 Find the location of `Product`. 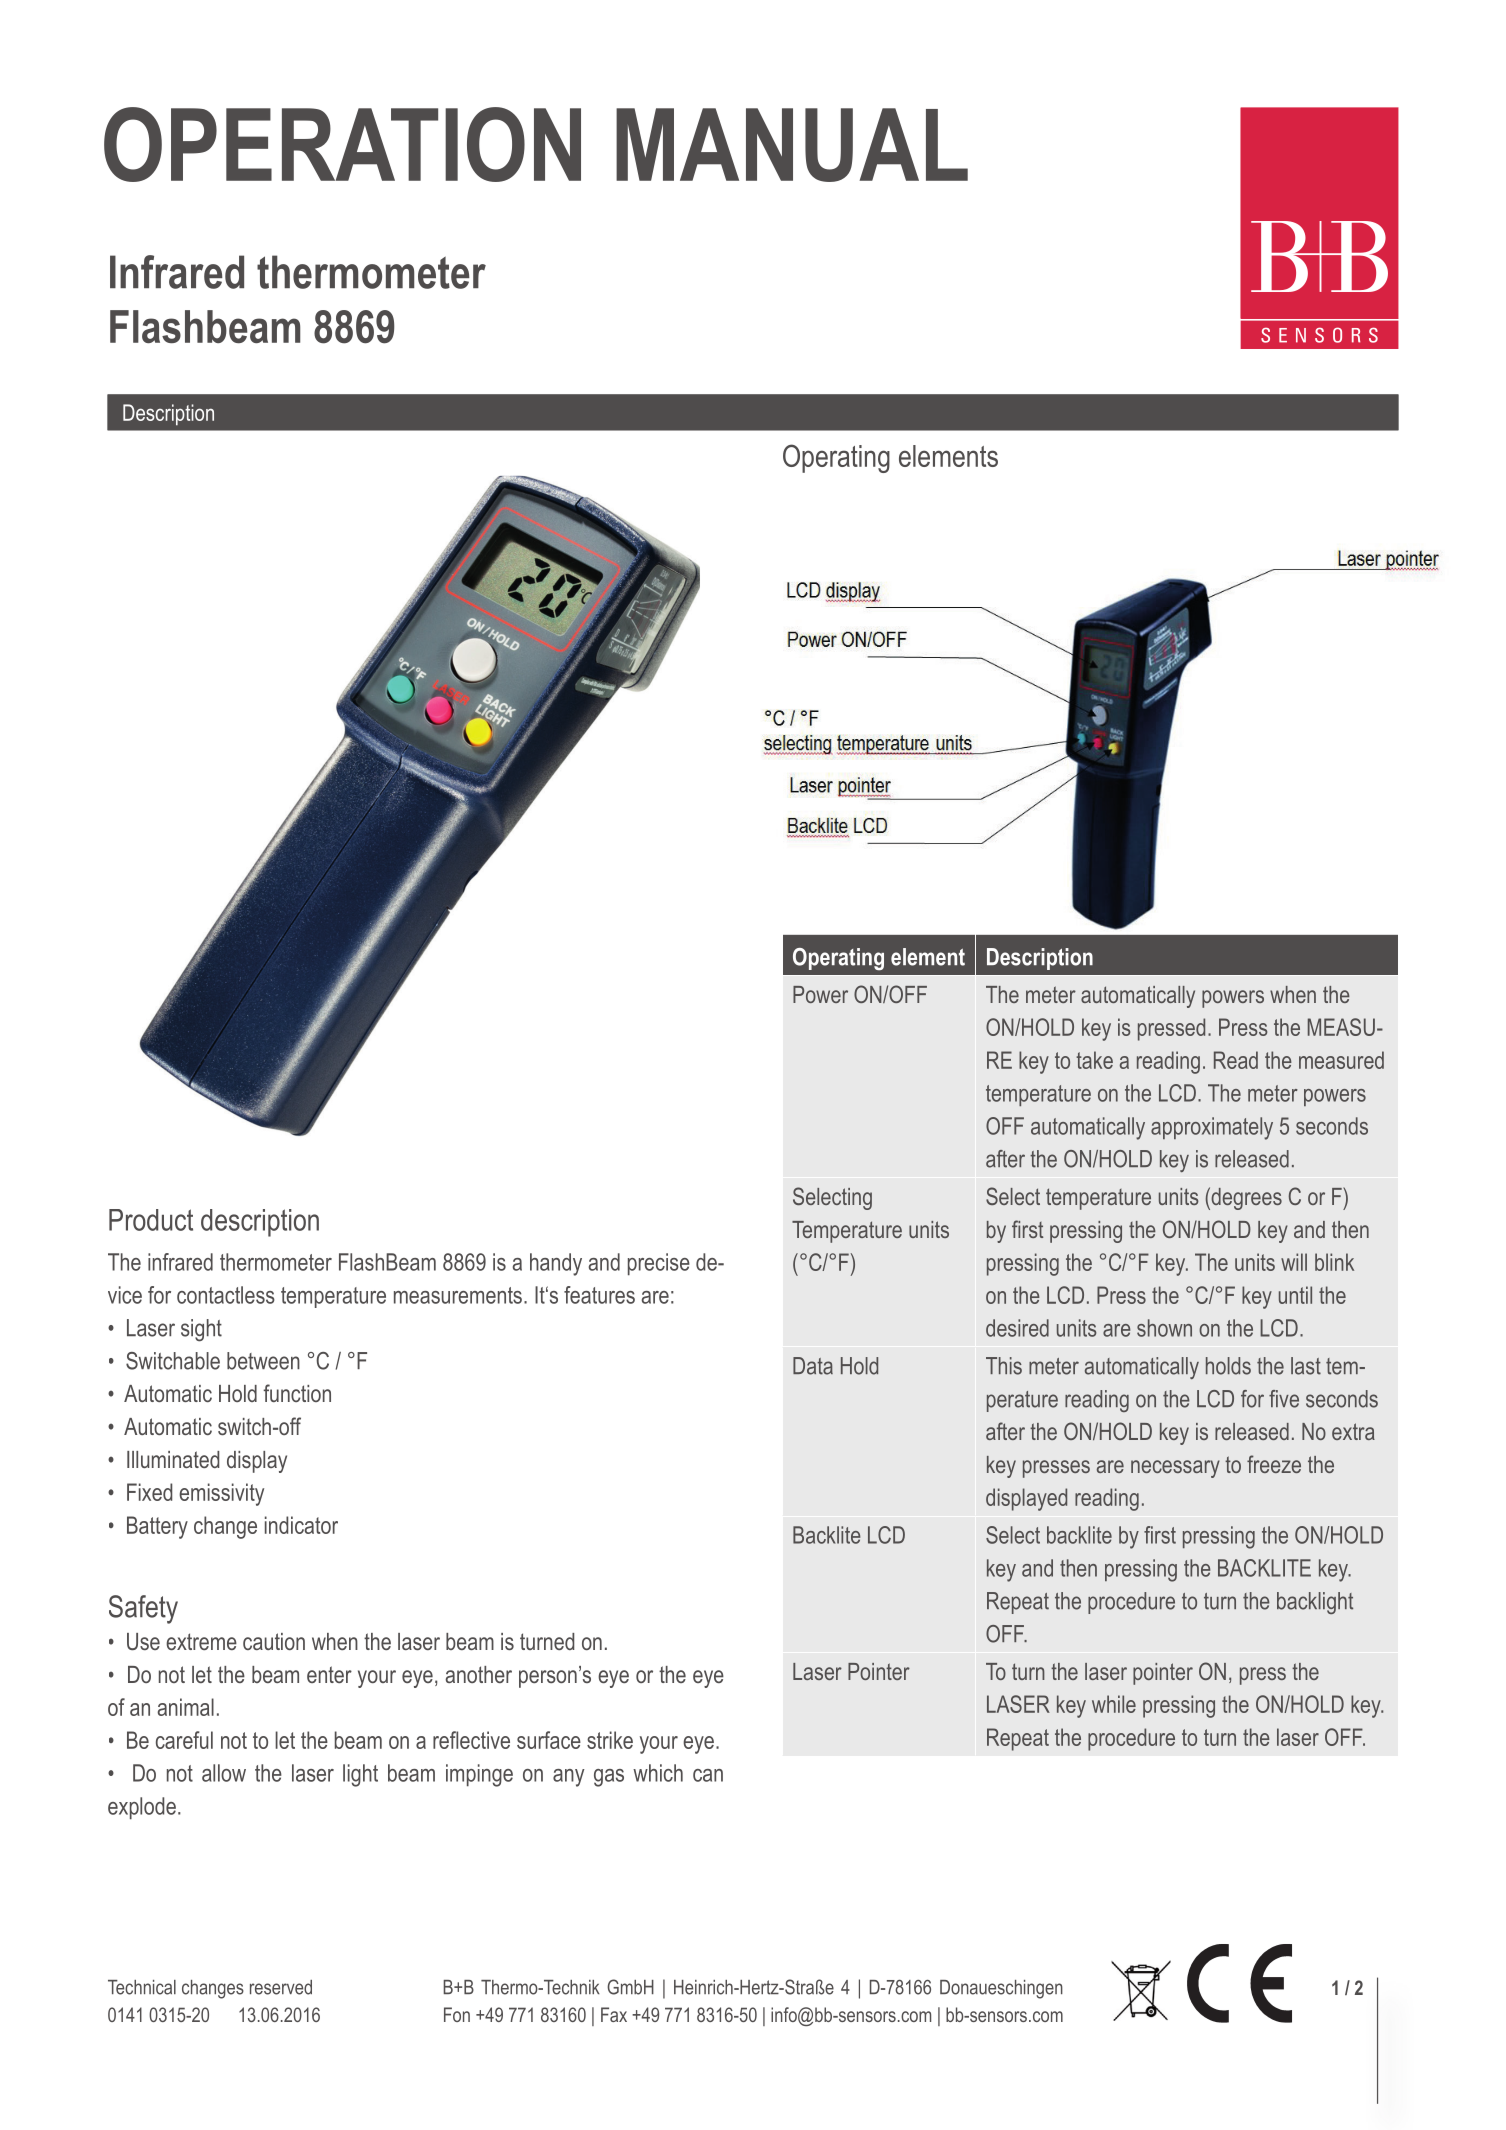

Product is located at coordinates (151, 1220).
